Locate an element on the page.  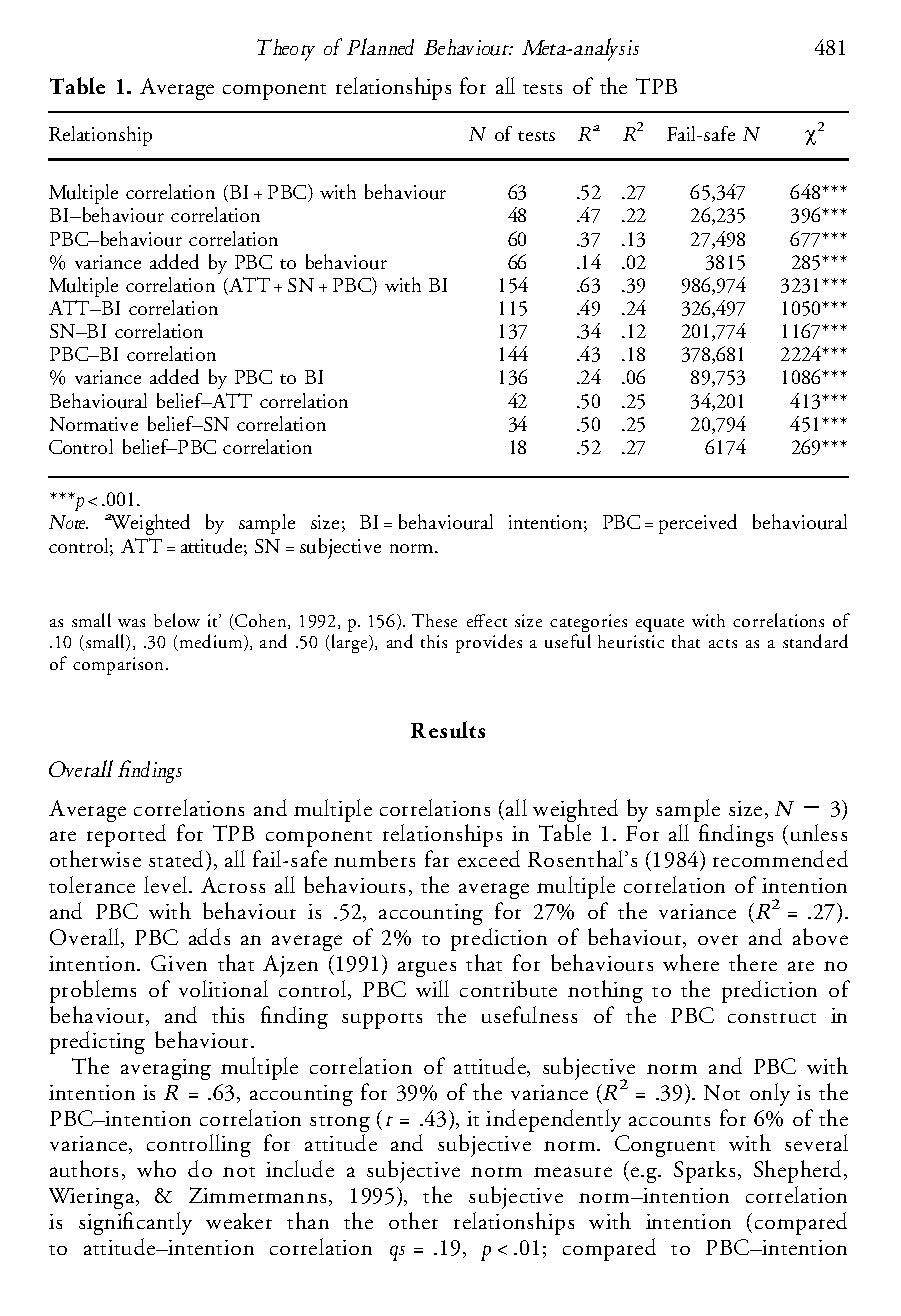
Theory is located at coordinates (286, 50).
